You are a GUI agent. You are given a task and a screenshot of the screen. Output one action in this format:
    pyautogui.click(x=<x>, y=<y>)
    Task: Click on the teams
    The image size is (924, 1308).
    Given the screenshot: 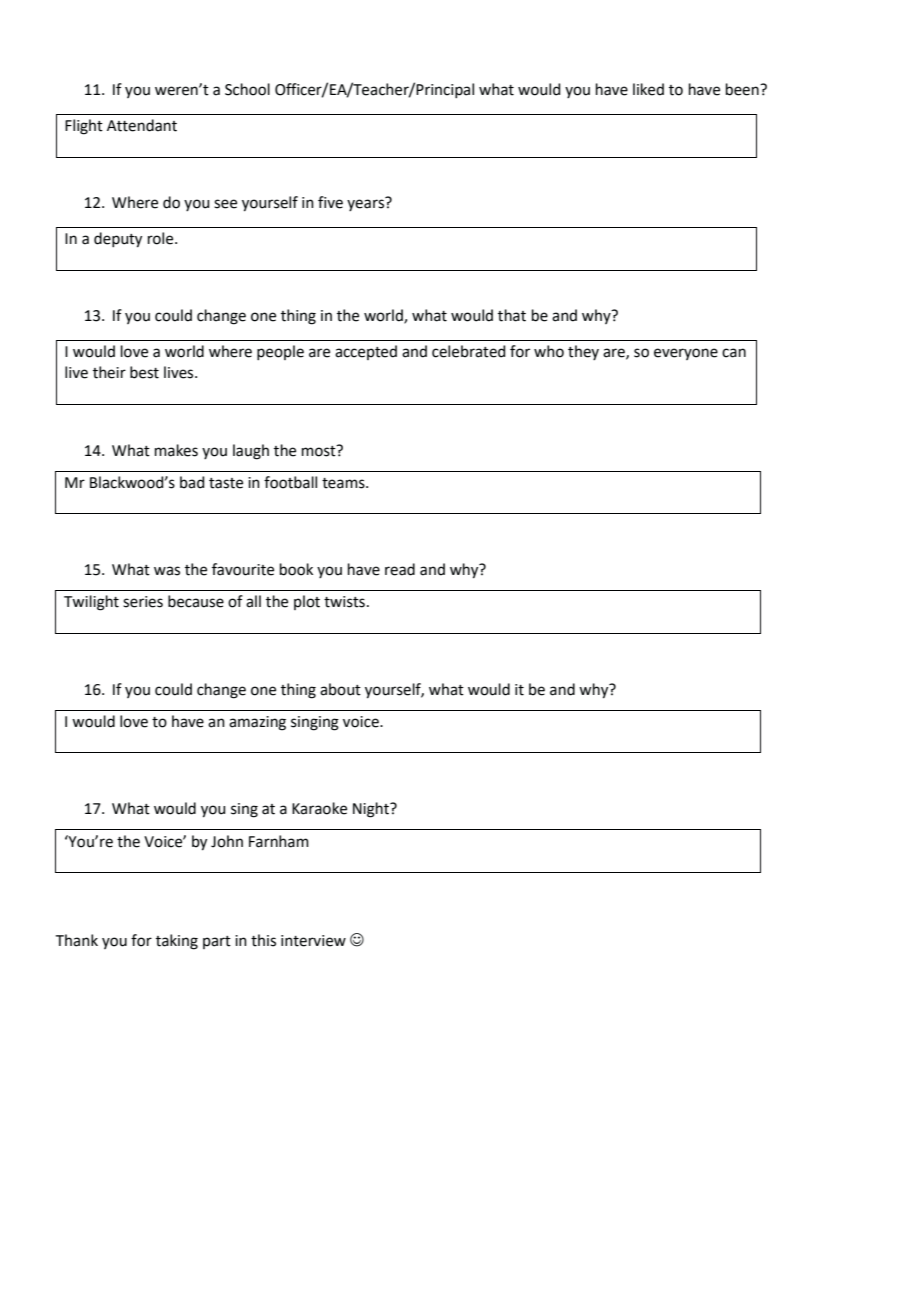 What is the action you would take?
    pyautogui.click(x=344, y=483)
